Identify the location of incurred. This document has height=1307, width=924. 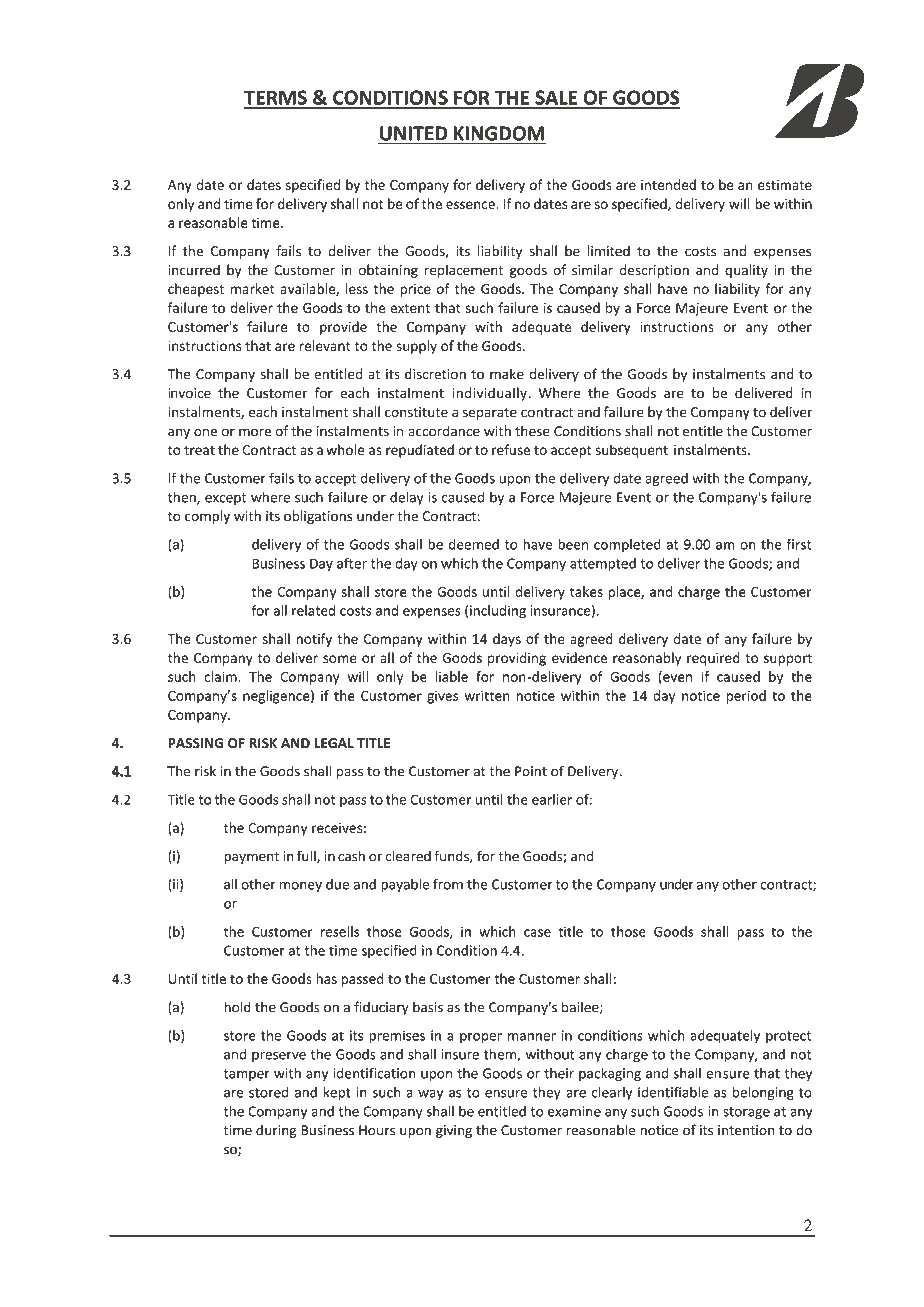
(194, 270).
